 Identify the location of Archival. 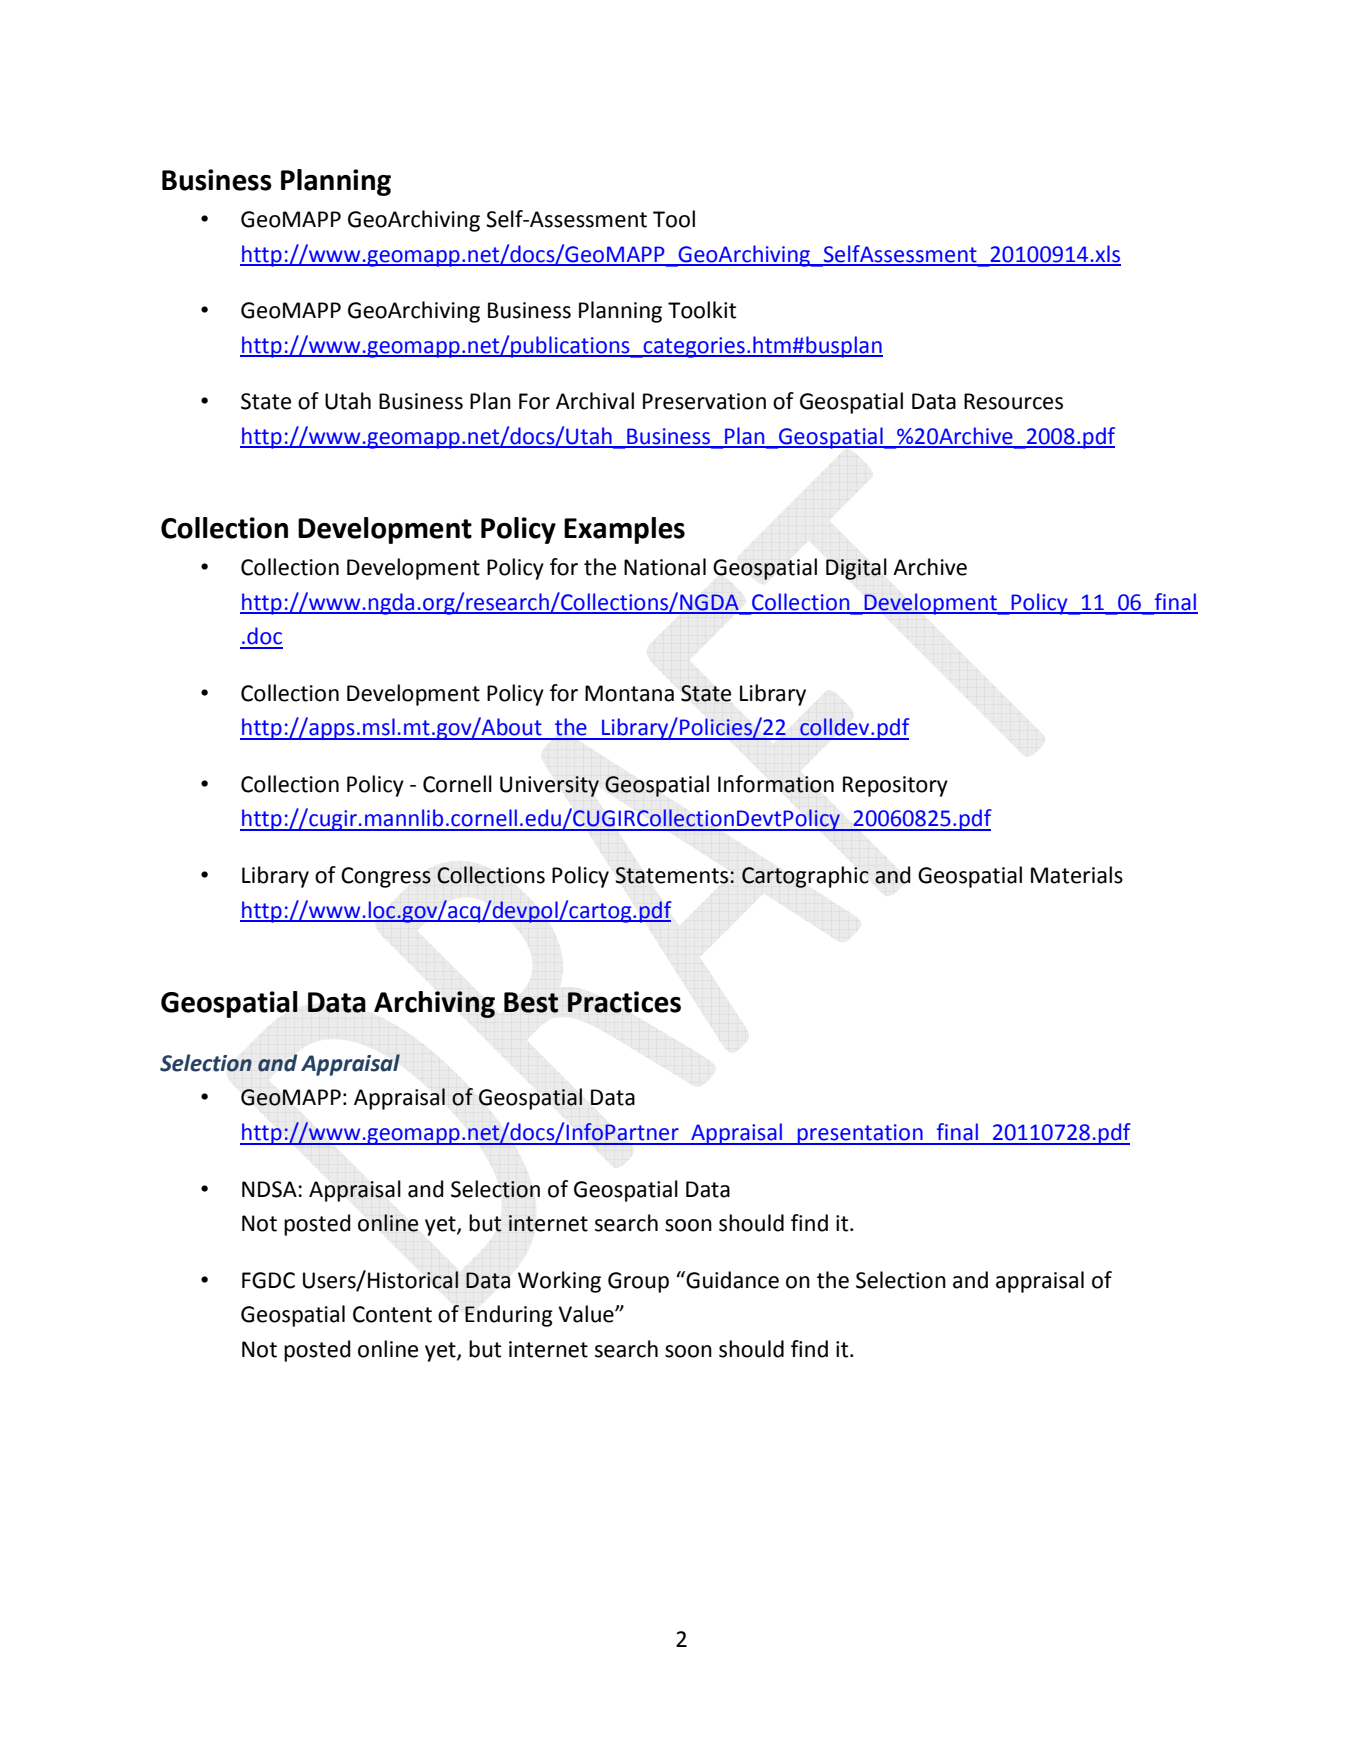
(595, 401).
